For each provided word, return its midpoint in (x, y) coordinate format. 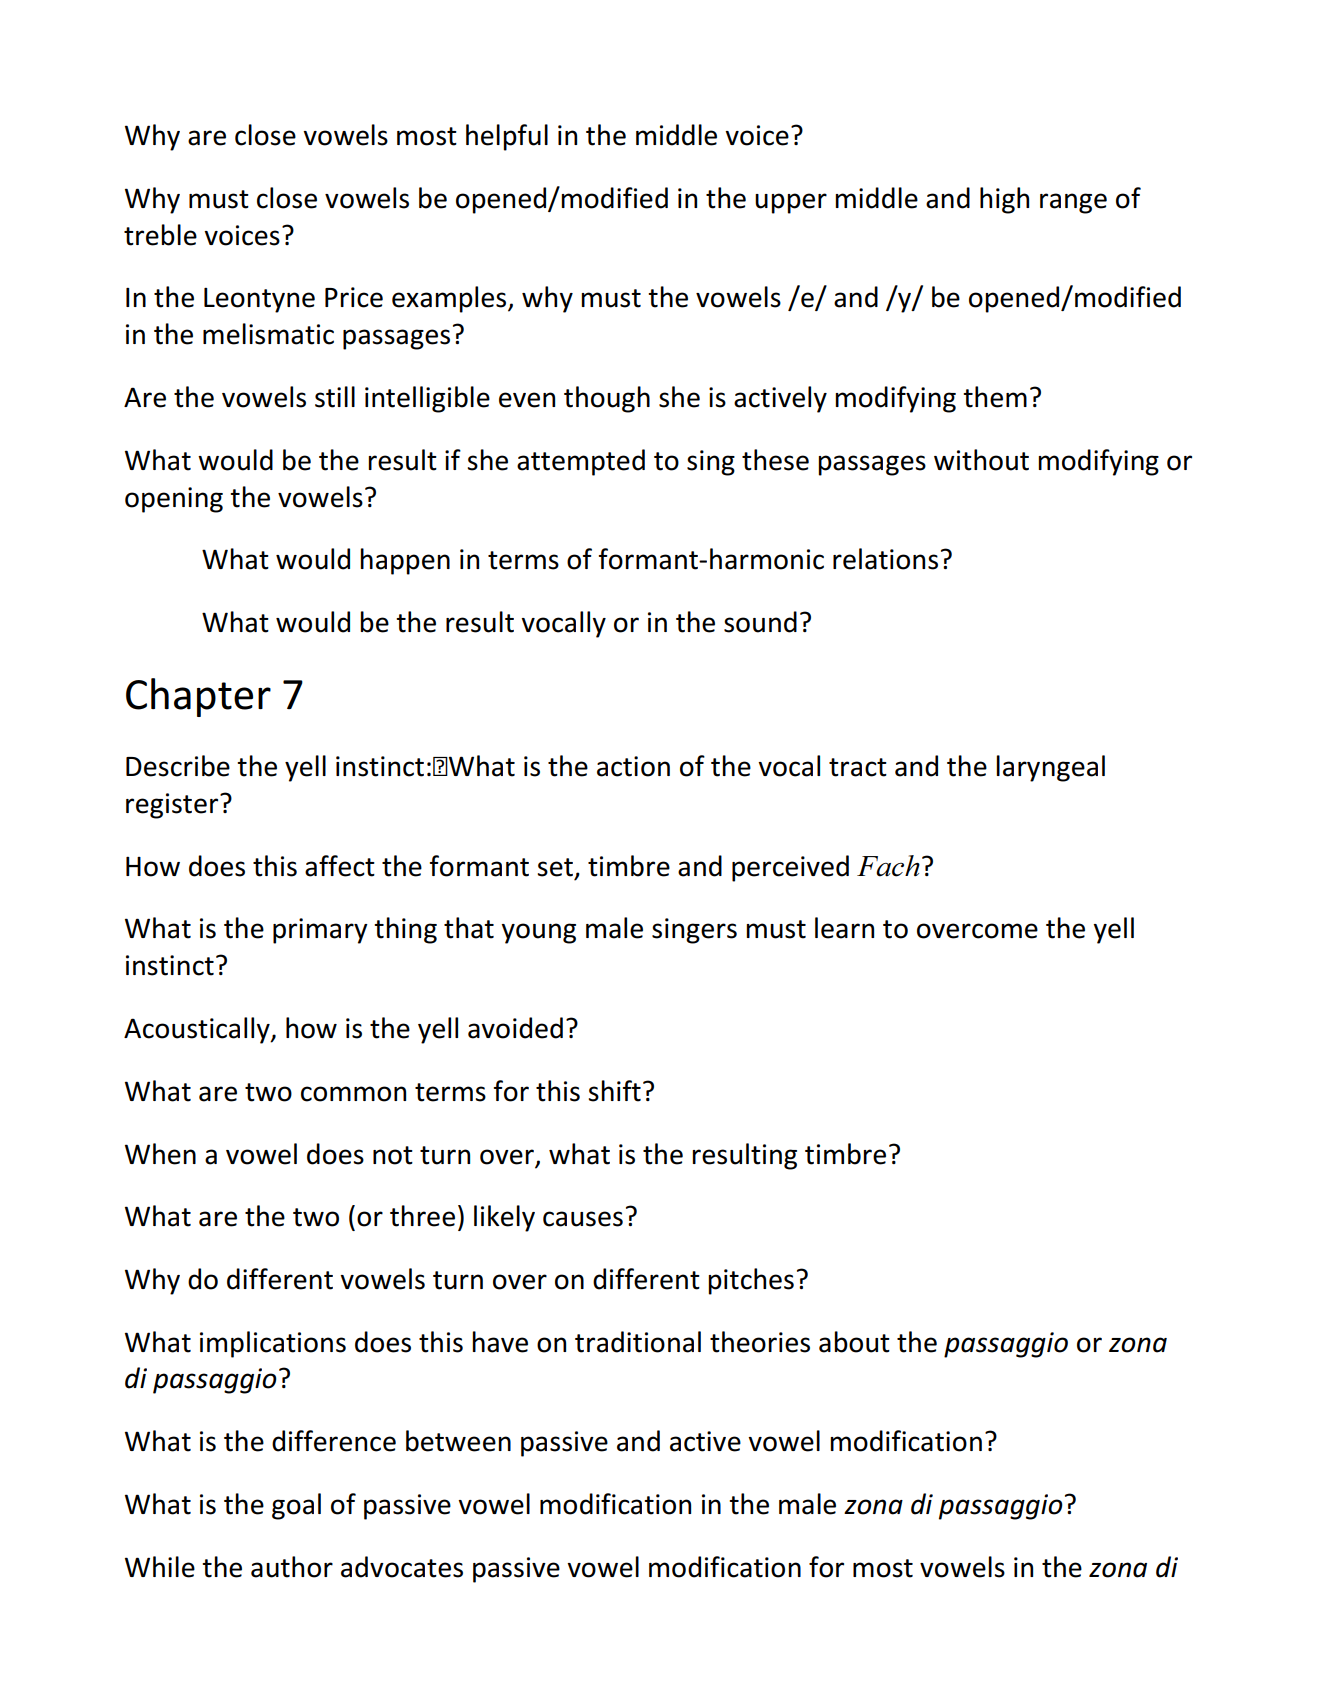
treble (160, 235)
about (854, 1342)
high (1004, 200)
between (458, 1441)
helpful (507, 137)
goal (296, 1506)
